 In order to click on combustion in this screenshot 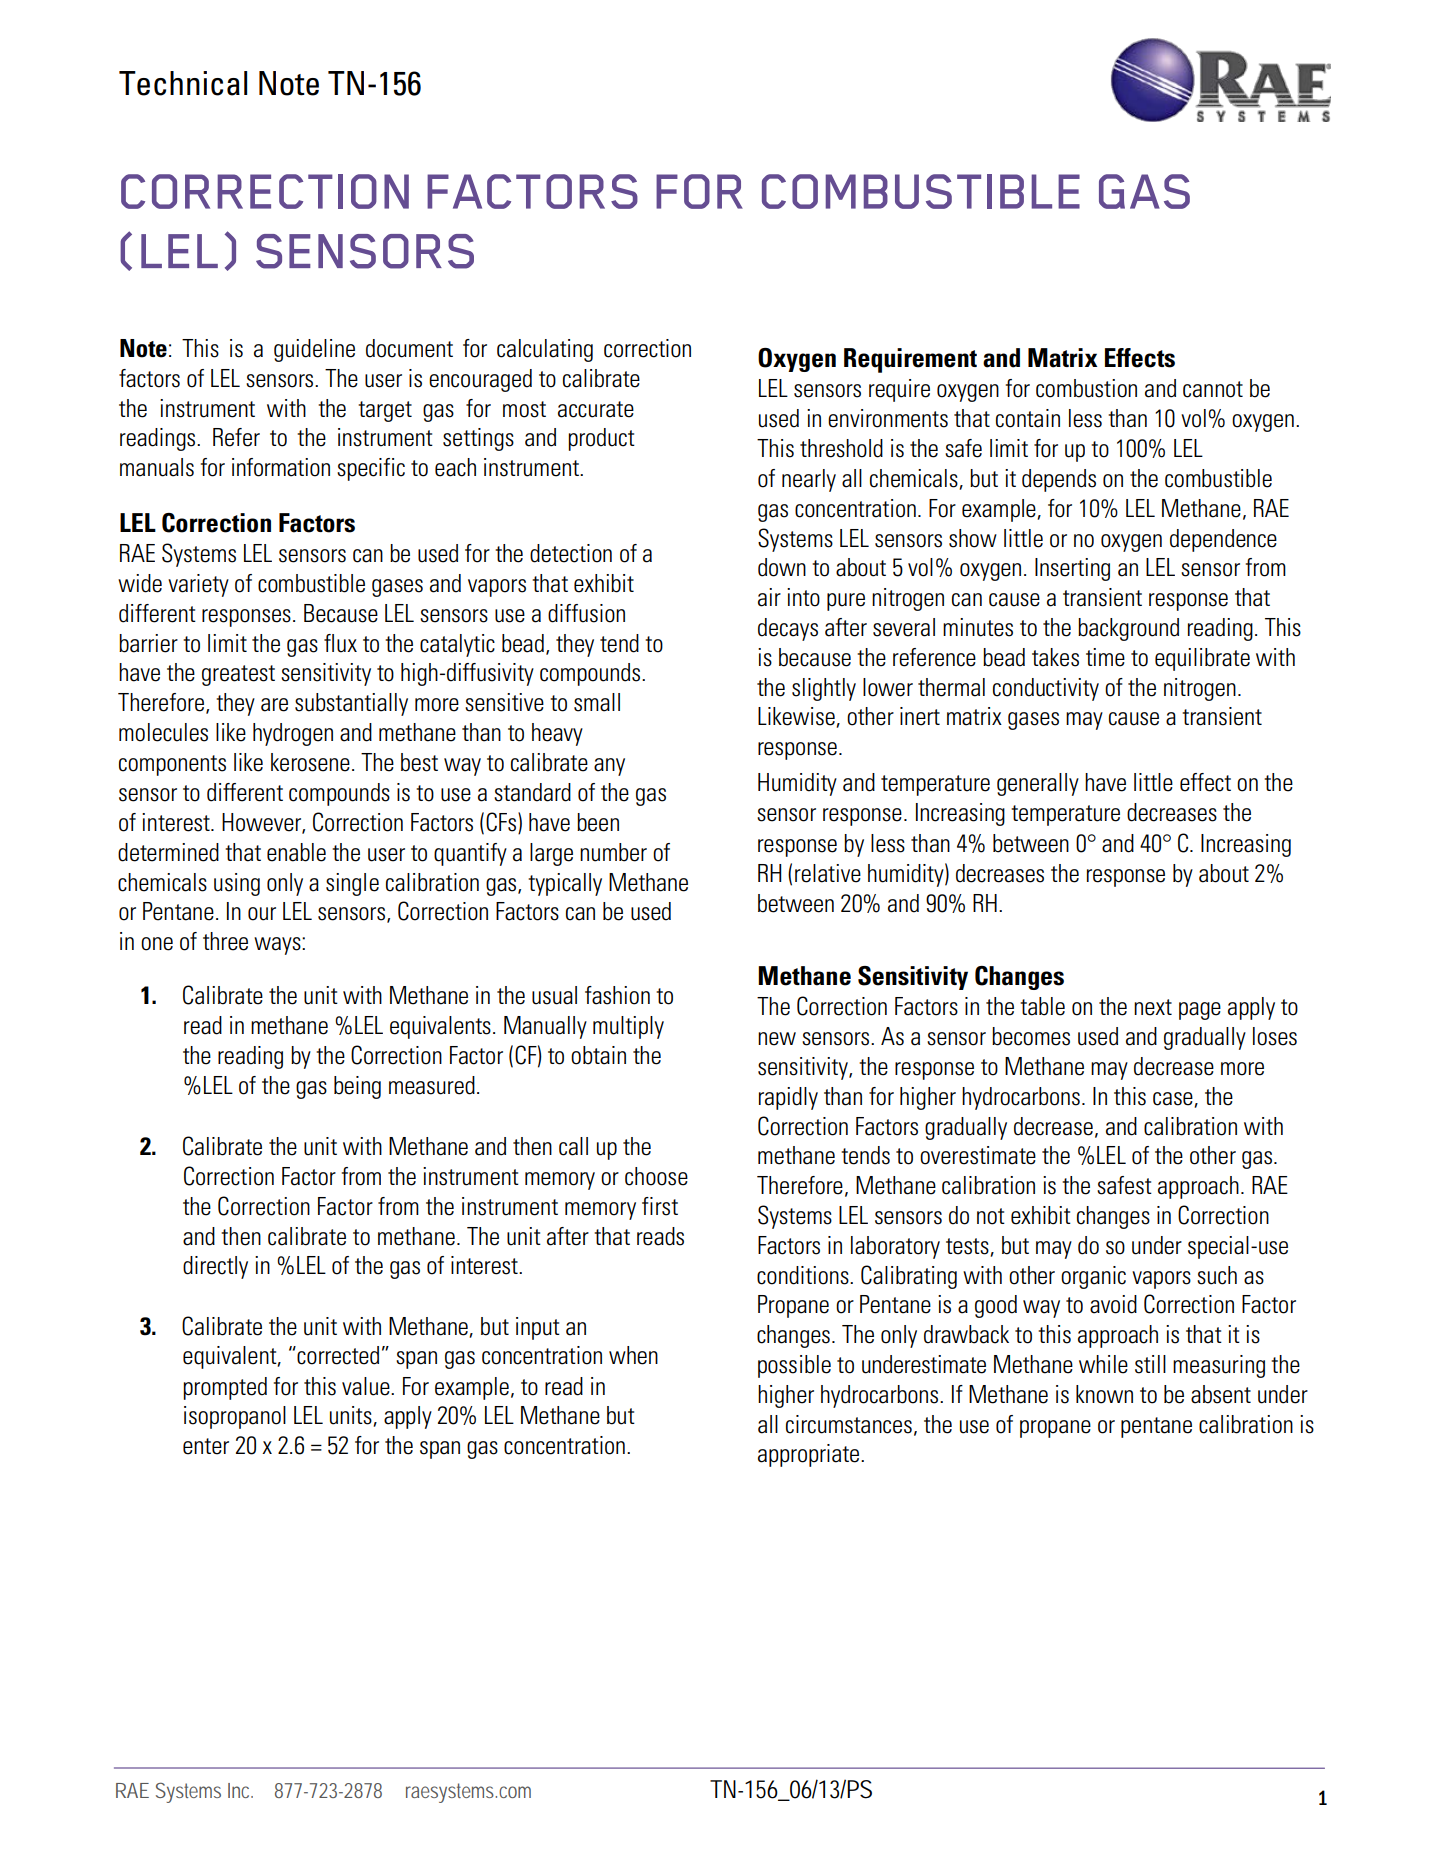, I will do `click(1086, 388)`.
